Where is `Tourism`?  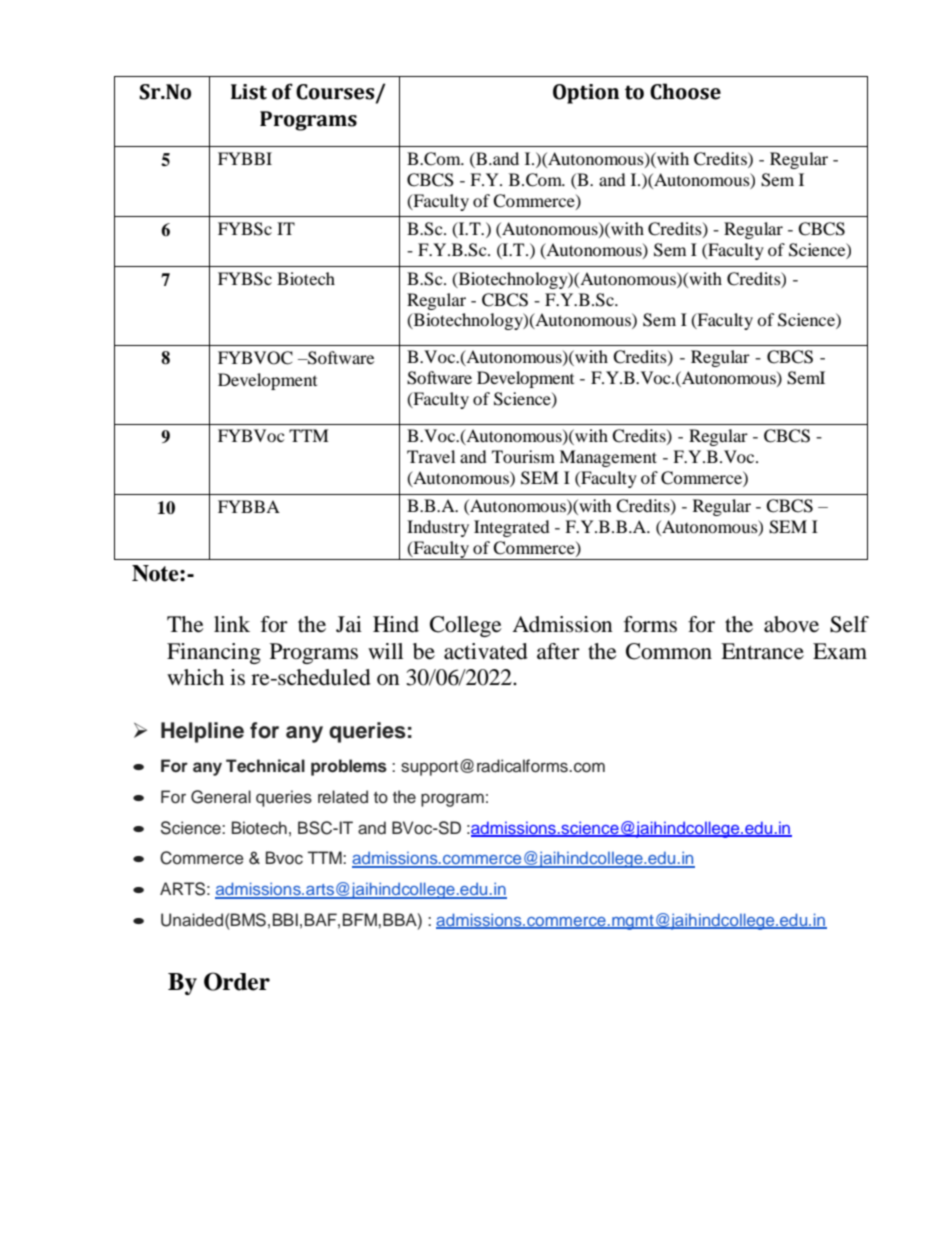 Tourism is located at coordinates (523, 456).
